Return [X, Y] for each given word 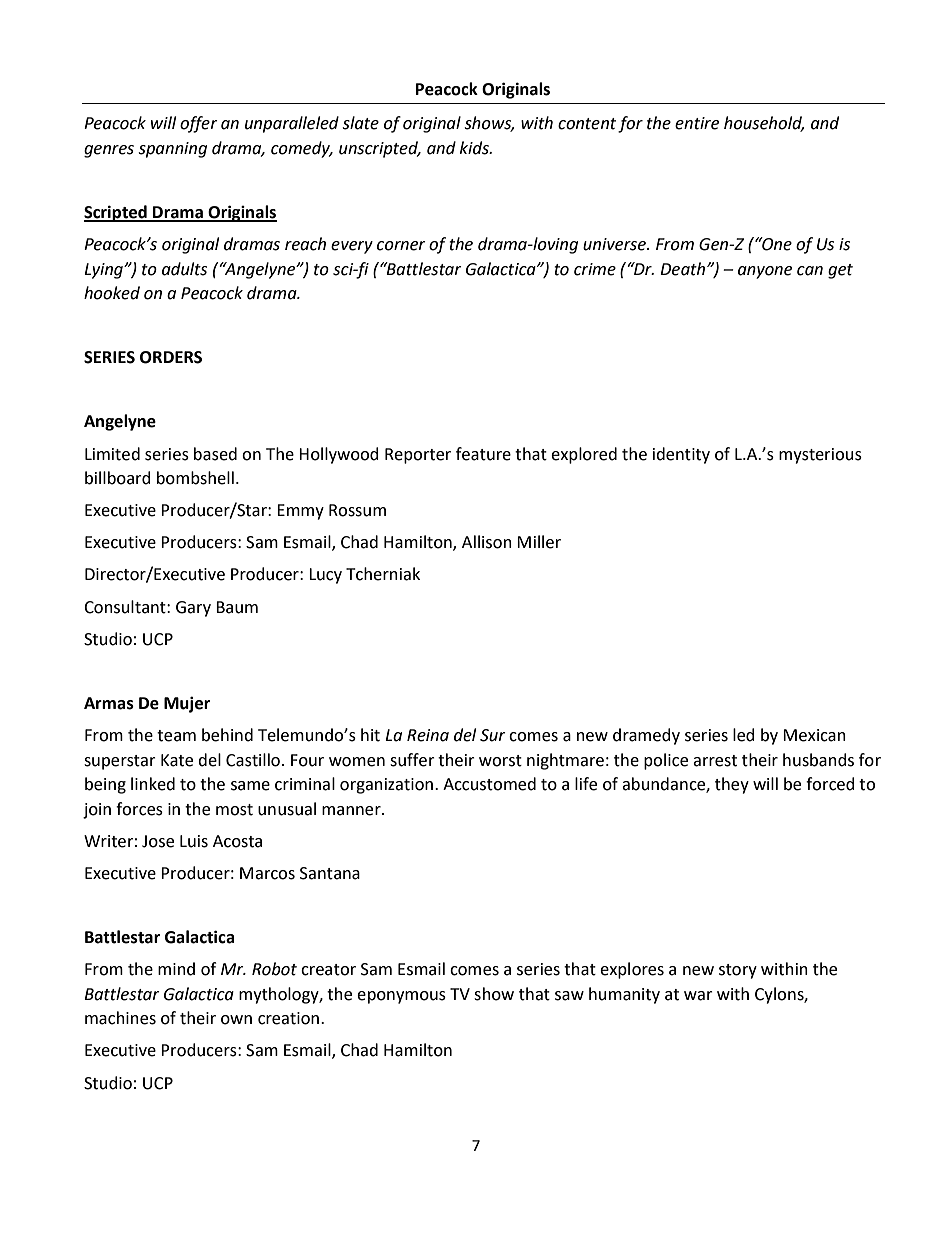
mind [176, 969]
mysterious [820, 456]
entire [697, 123]
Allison [487, 542]
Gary [193, 609]
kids [475, 148]
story [738, 971]
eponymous [401, 997]
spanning [172, 150]
